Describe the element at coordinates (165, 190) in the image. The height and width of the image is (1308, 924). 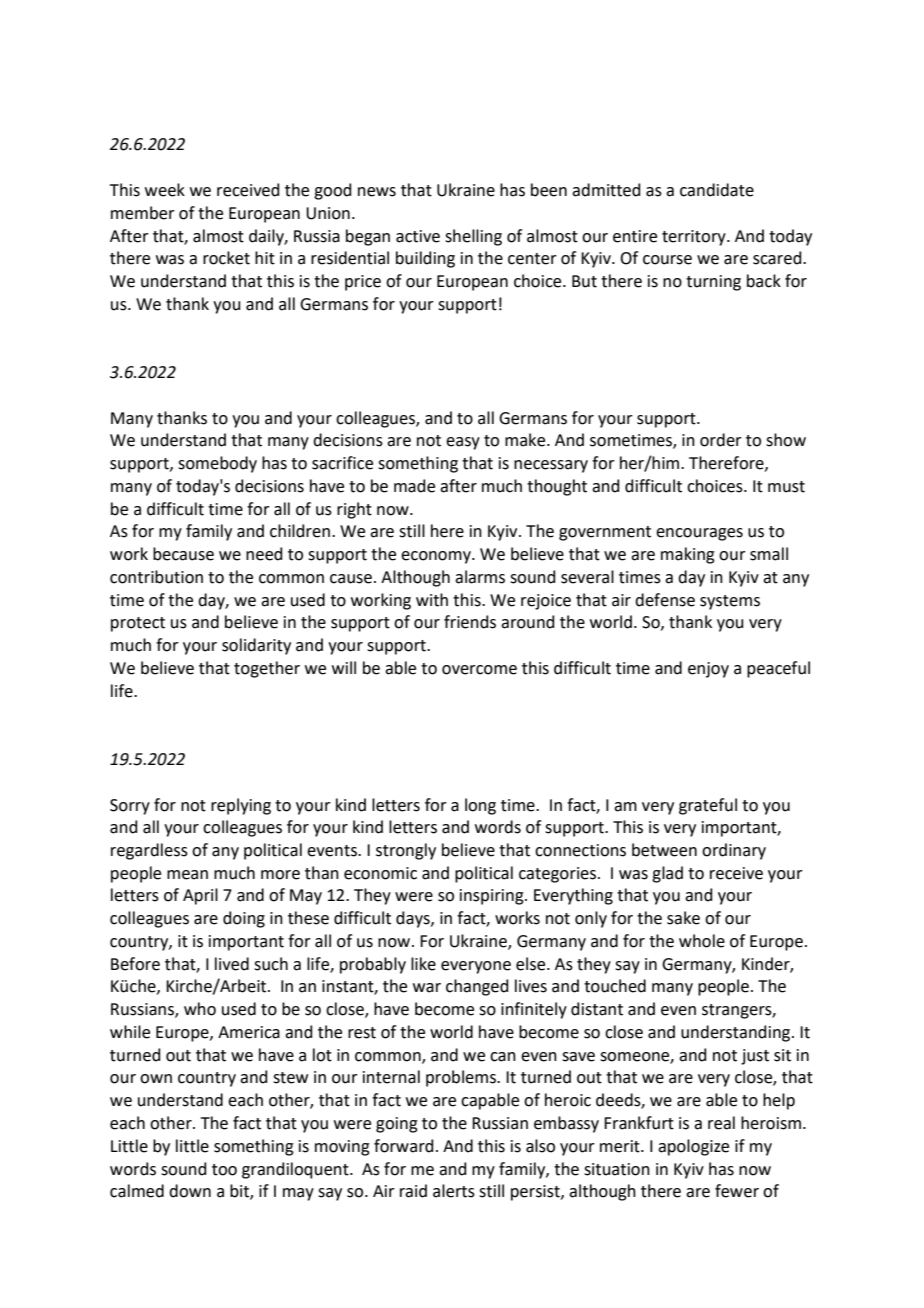
I see `week` at that location.
